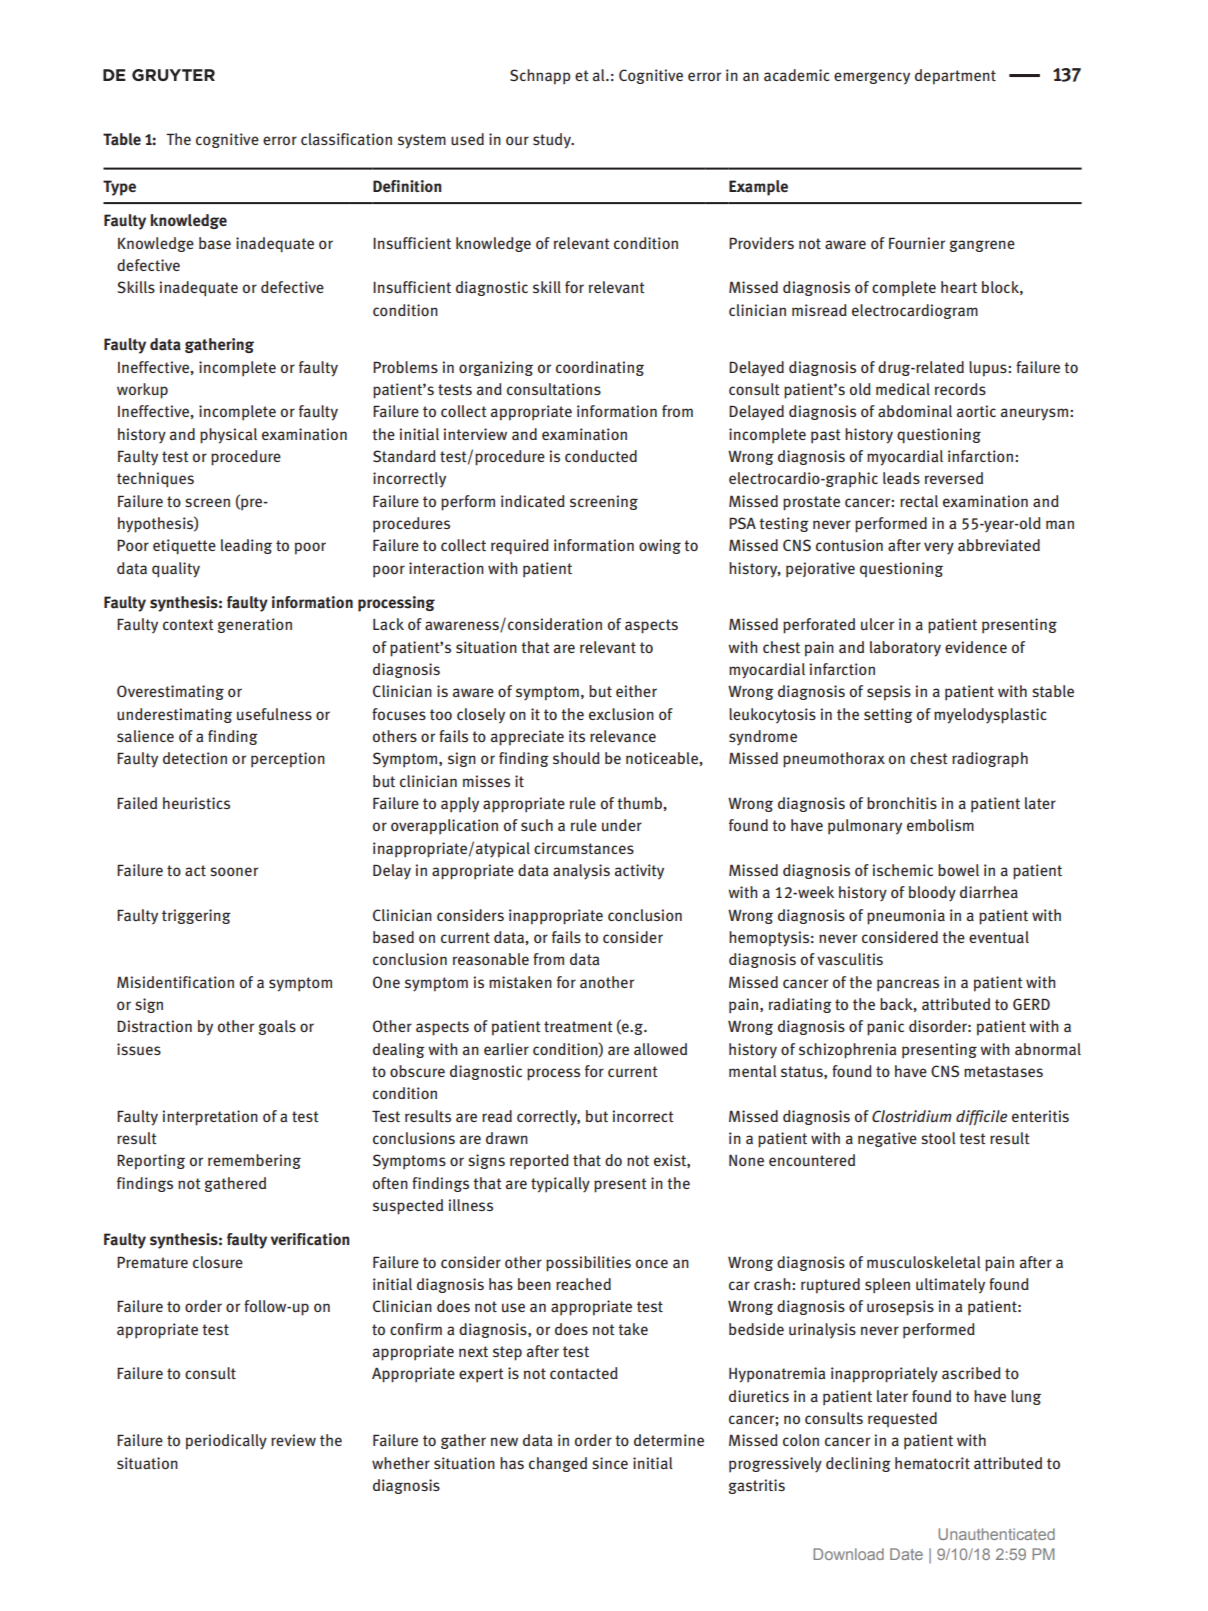 The width and height of the document is (1208, 1611). What do you see at coordinates (553, 141) in the document?
I see `study` at bounding box center [553, 141].
